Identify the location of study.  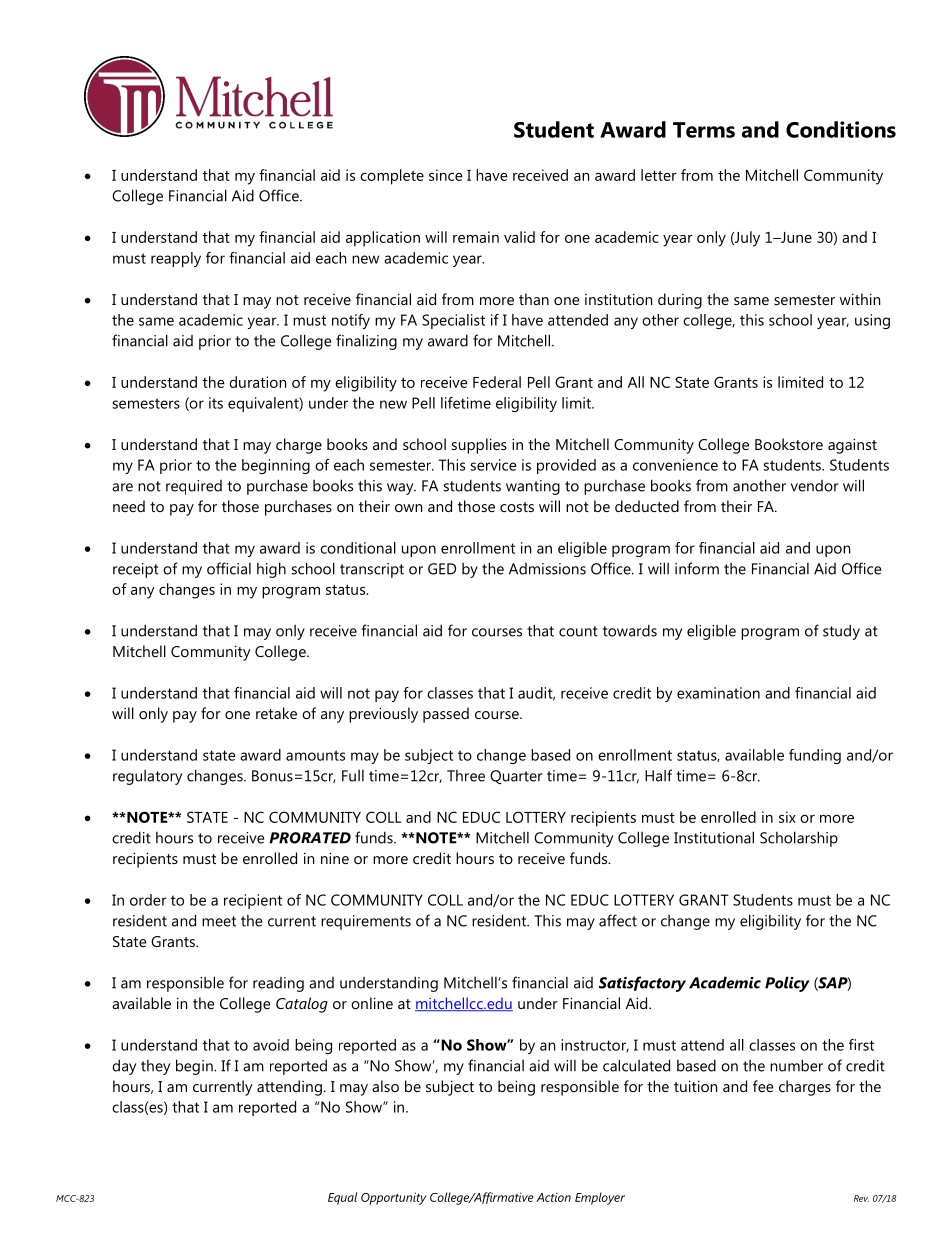
(841, 632).
